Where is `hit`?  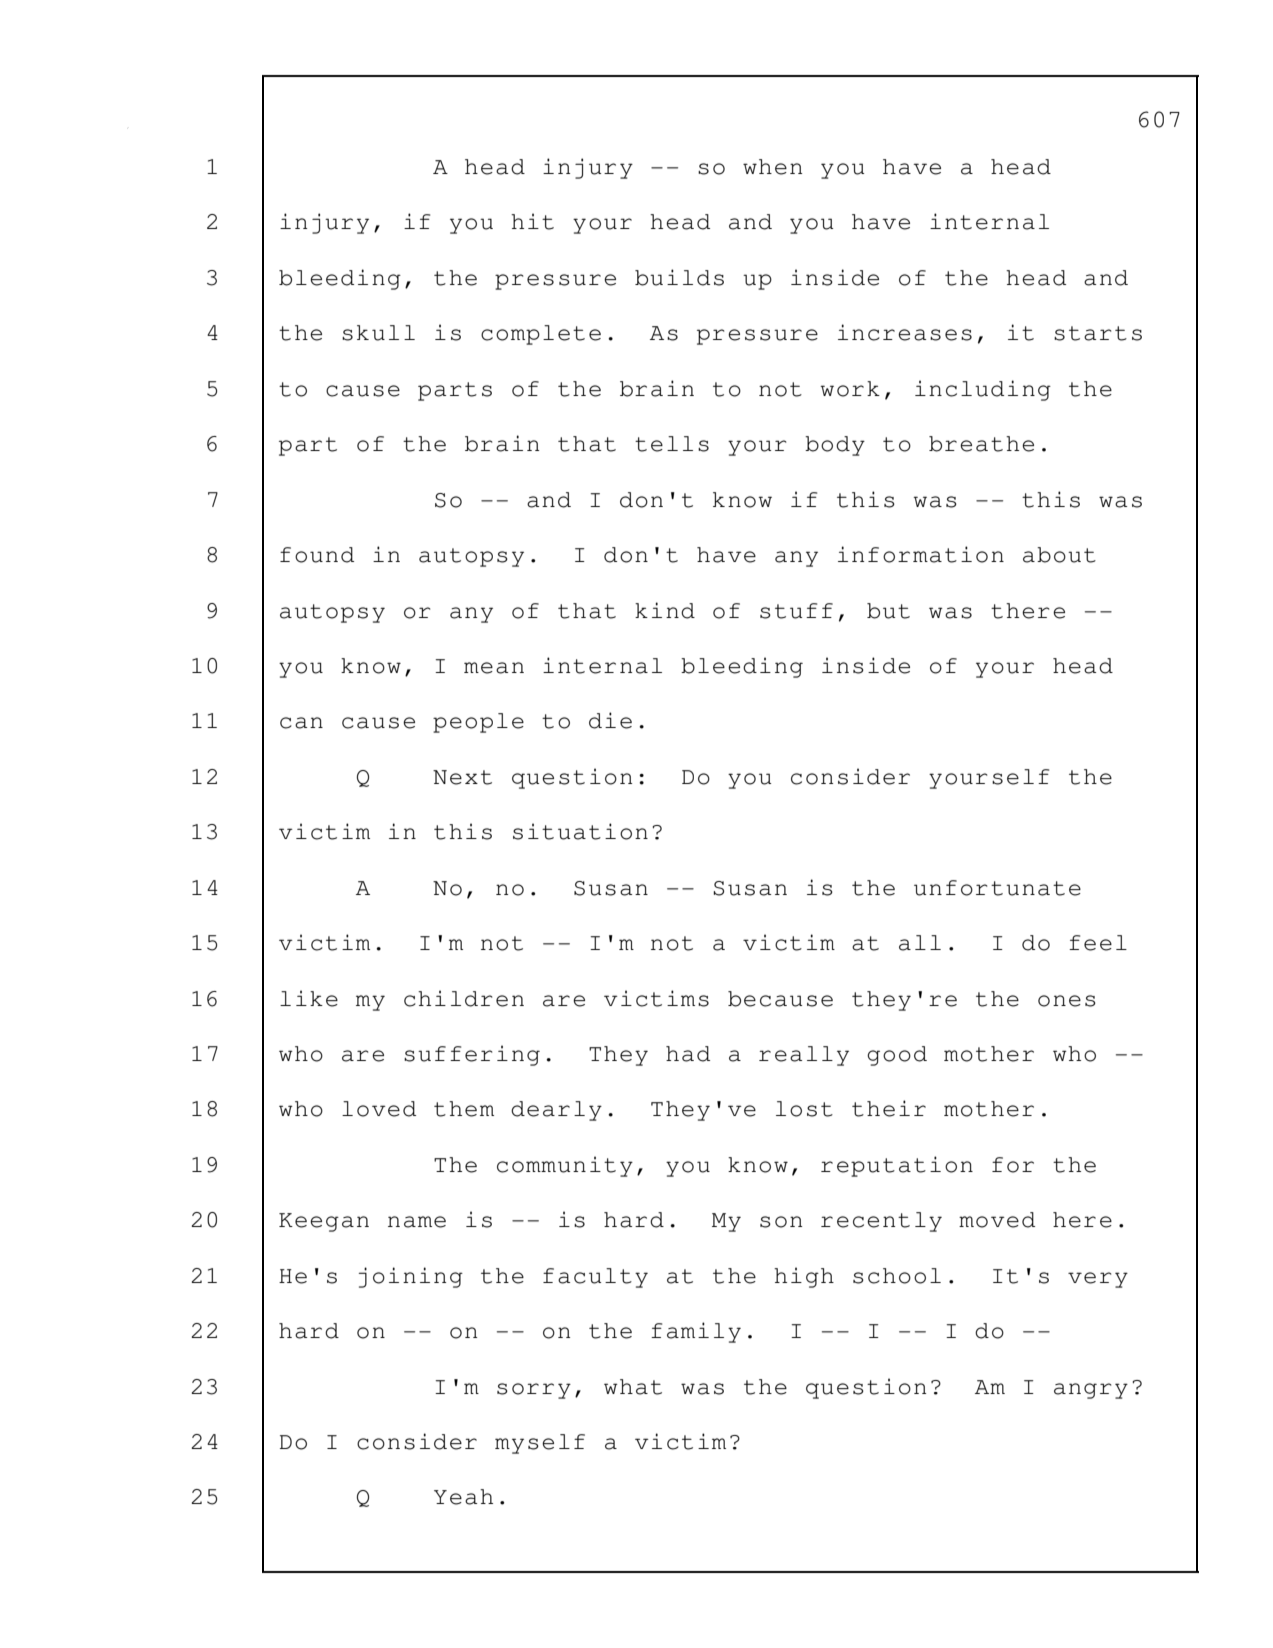
hit is located at coordinates (532, 221).
